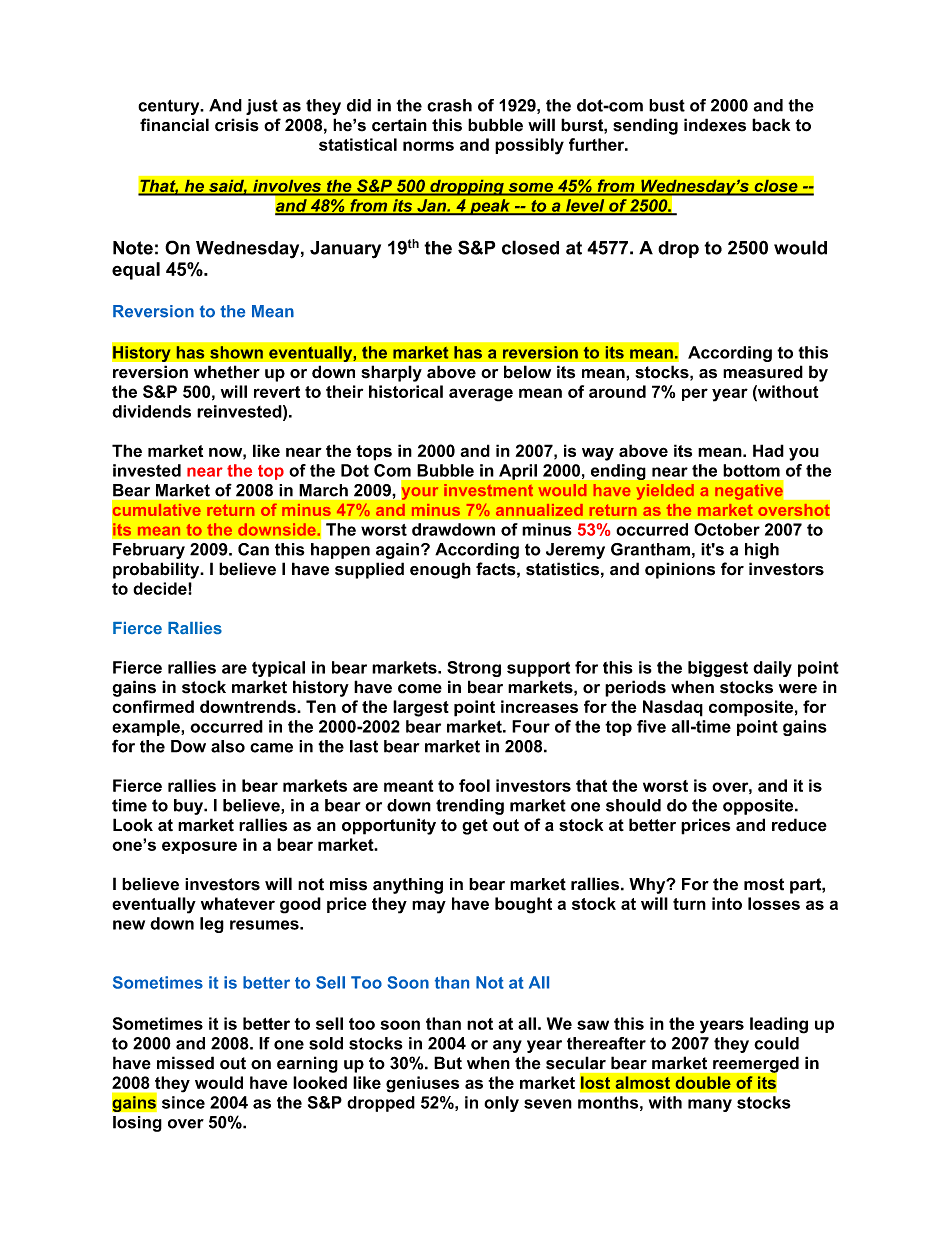 Image resolution: width=952 pixels, height=1233 pixels. What do you see at coordinates (727, 903) in the screenshot?
I see `into` at bounding box center [727, 903].
